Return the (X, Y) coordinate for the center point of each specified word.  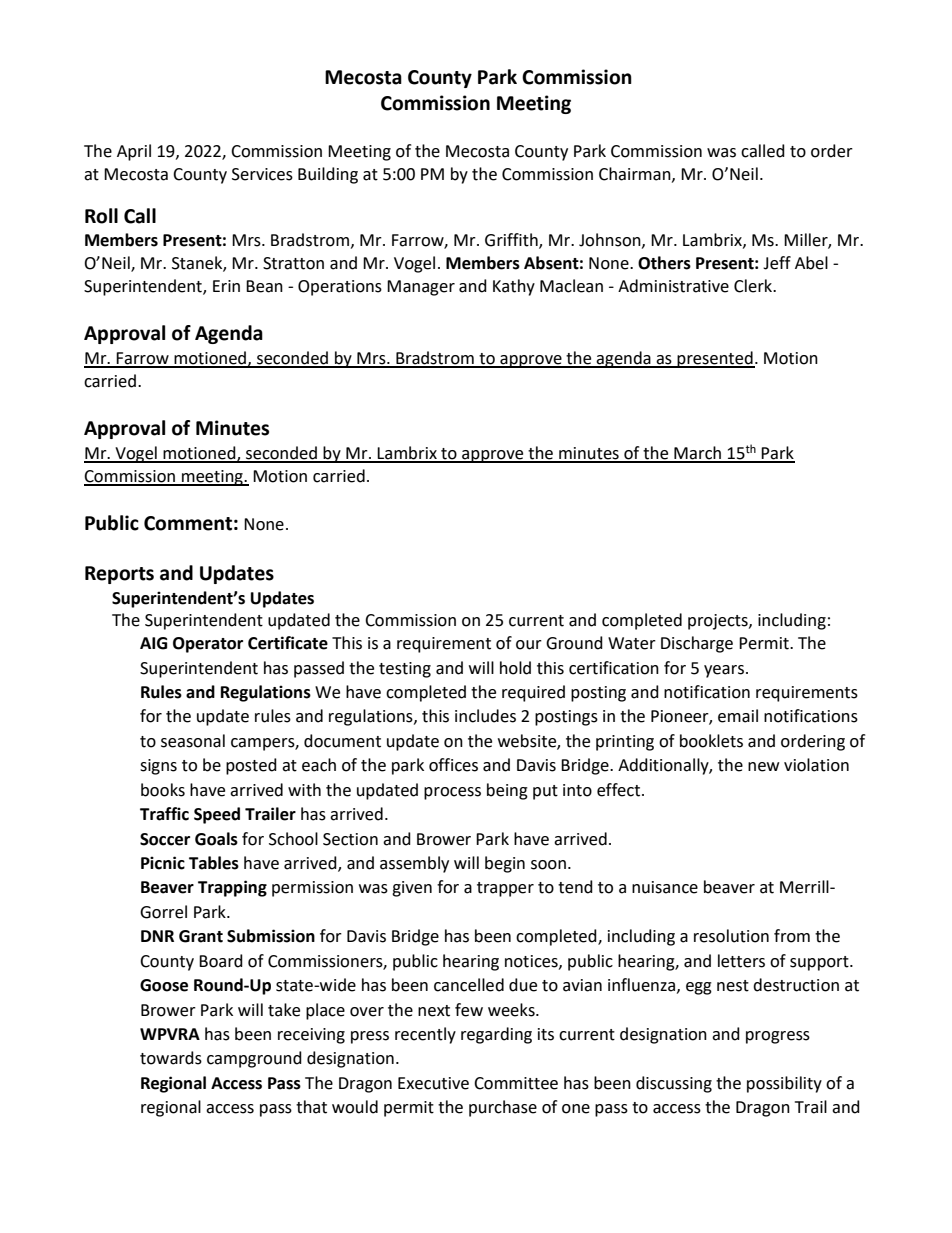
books (163, 790)
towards (171, 1058)
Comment (188, 523)
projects (719, 622)
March (698, 454)
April (134, 152)
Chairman (636, 174)
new (763, 767)
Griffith (512, 241)
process (452, 793)
